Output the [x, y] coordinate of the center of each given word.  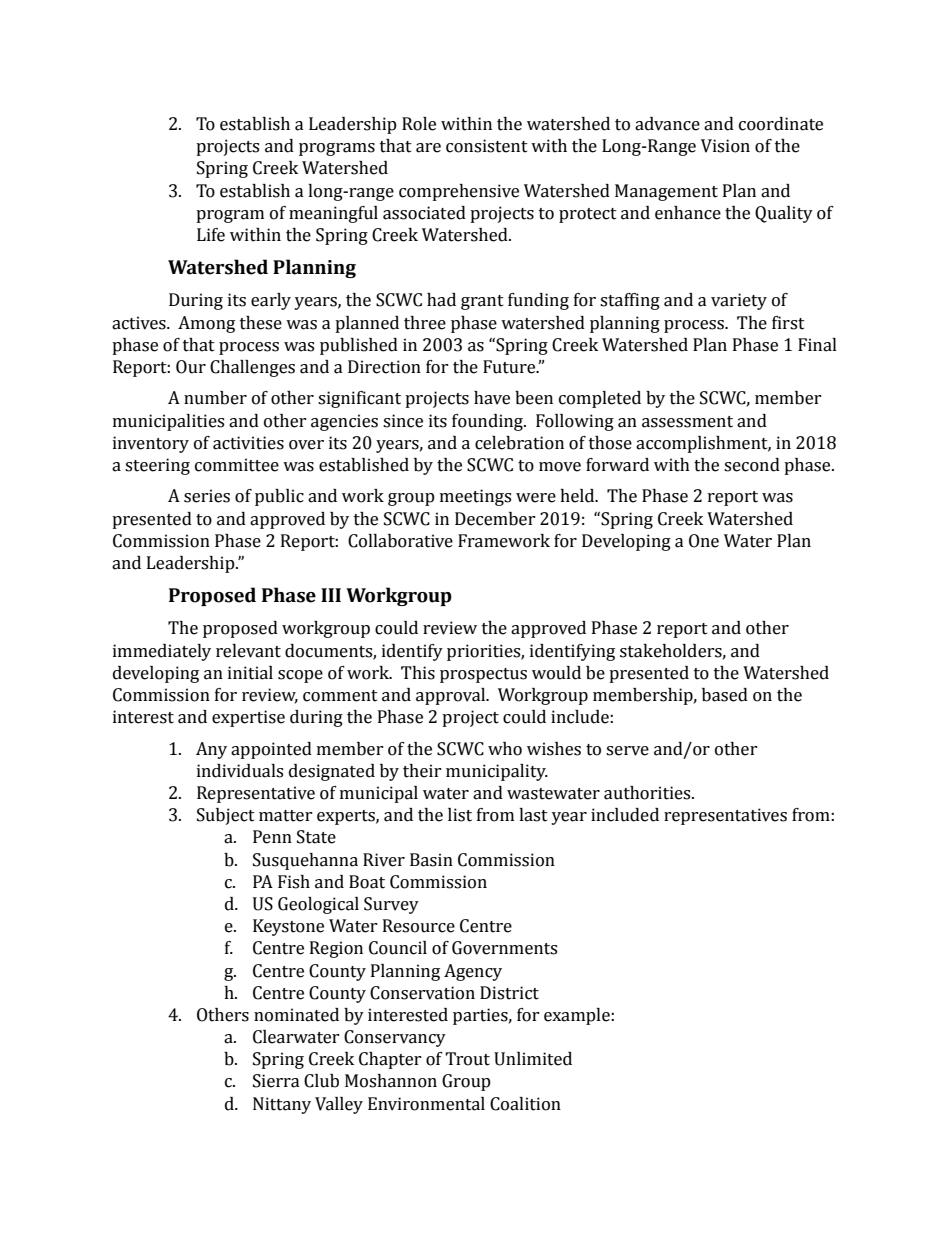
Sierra [276, 1081]
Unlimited [533, 1059]
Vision [725, 146]
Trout [467, 1059]
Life [211, 235]
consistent [487, 146]
